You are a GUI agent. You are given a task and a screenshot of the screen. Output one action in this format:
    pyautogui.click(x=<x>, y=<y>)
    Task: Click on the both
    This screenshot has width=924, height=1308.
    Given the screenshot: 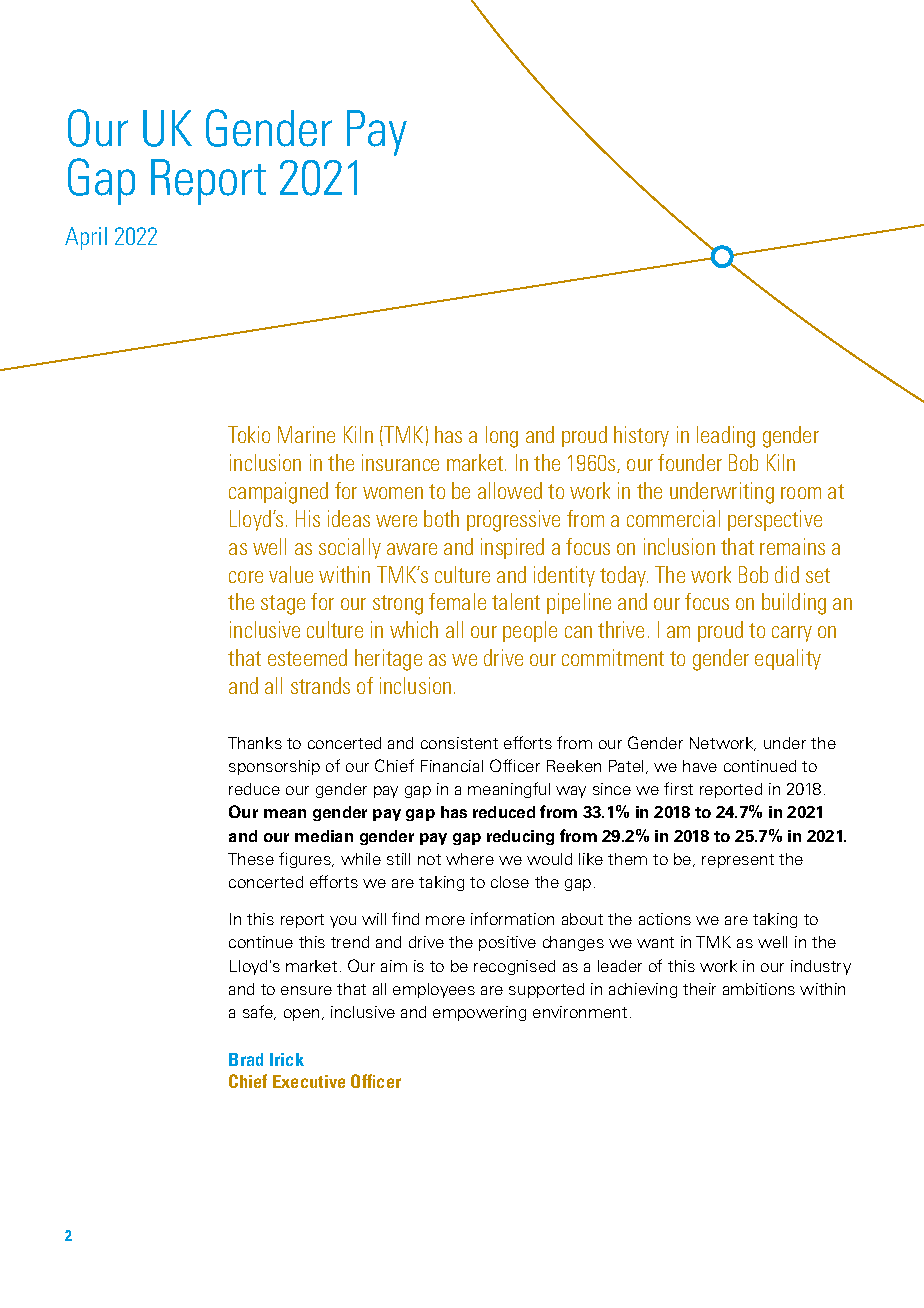 What is the action you would take?
    pyautogui.click(x=441, y=518)
